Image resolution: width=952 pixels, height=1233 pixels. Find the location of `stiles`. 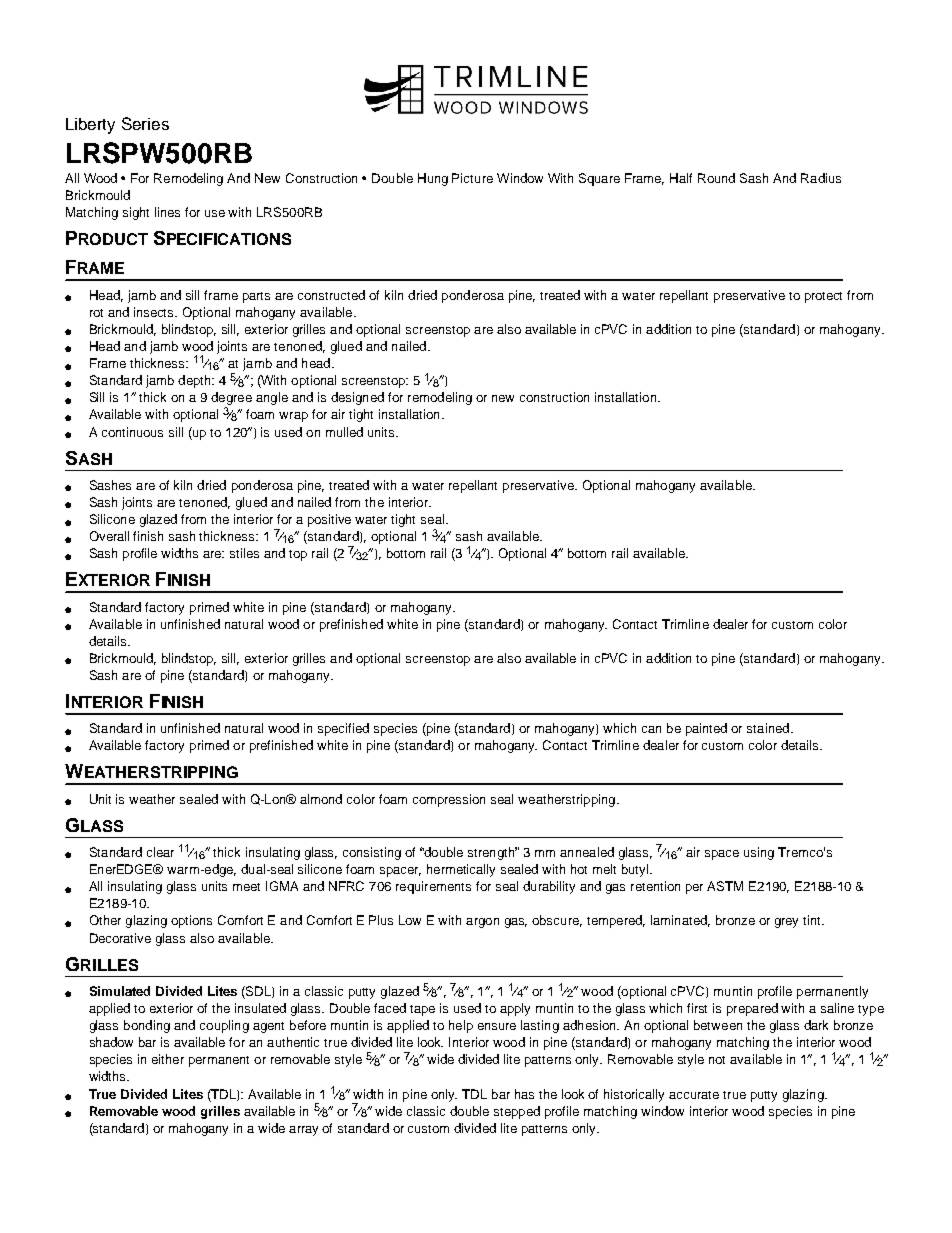

stiles is located at coordinates (244, 553).
